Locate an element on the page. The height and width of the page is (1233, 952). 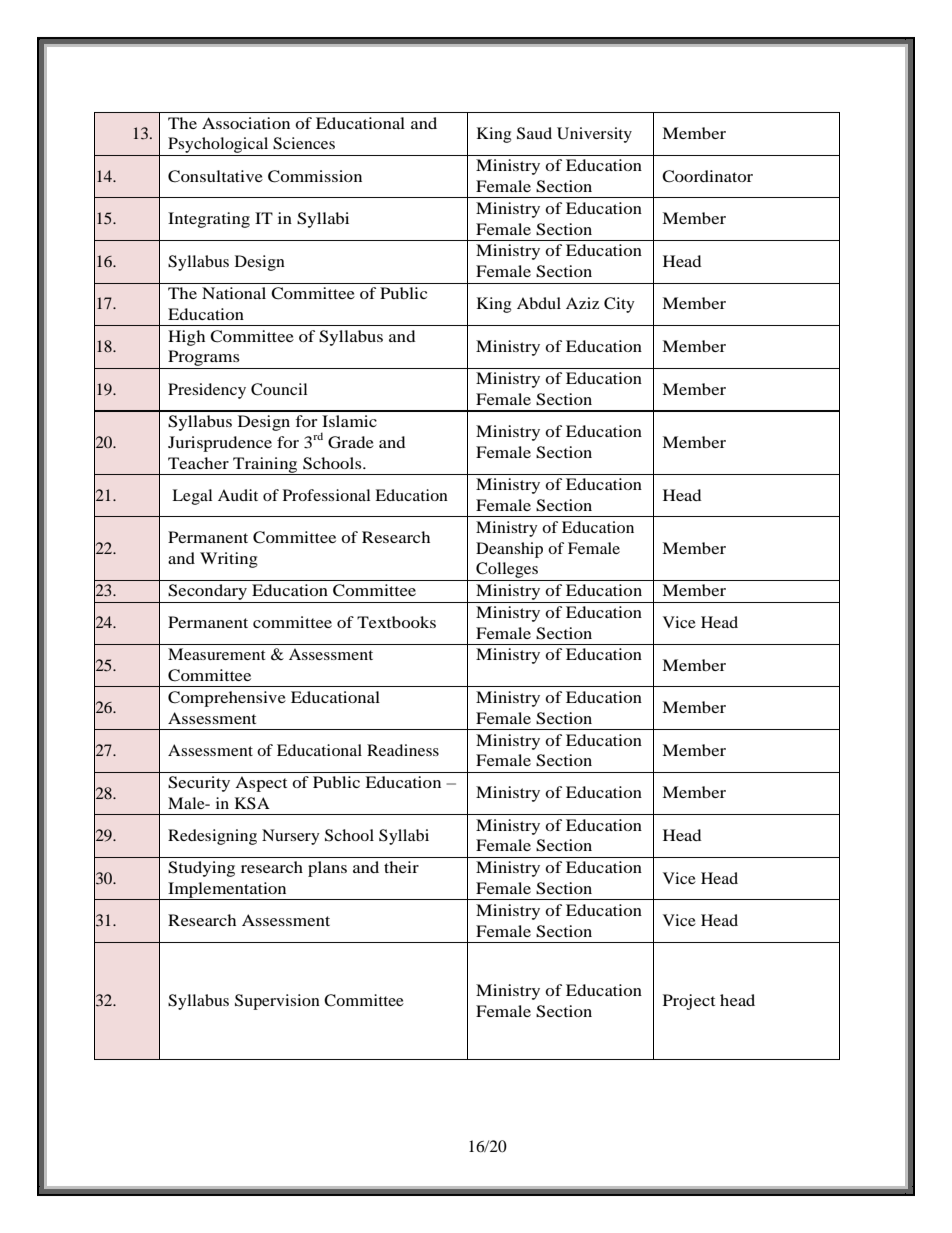
Saud is located at coordinates (534, 133).
